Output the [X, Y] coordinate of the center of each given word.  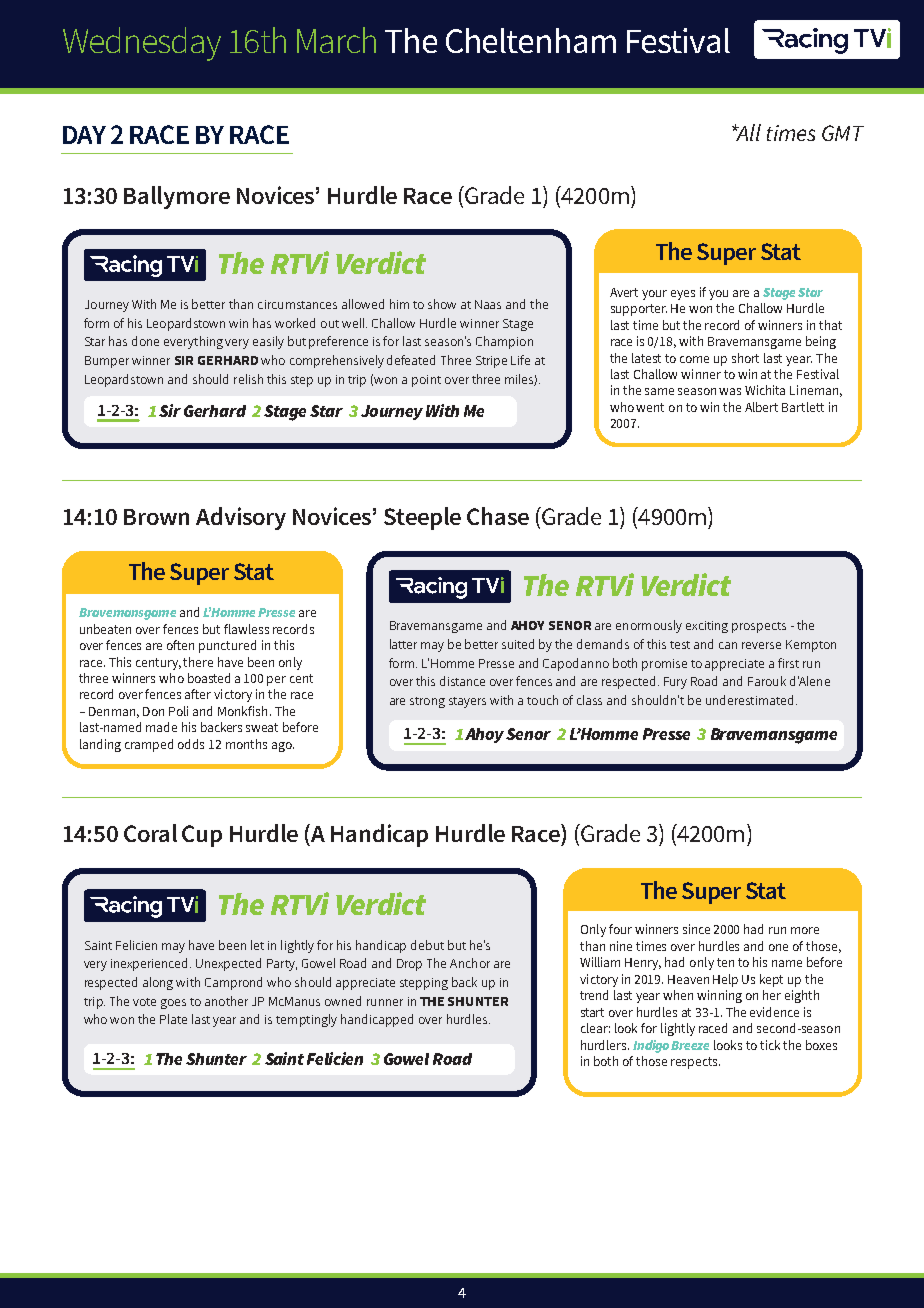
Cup [202, 836]
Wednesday [142, 44]
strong [427, 702]
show [442, 304]
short [745, 358]
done [145, 341]
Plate [173, 1019]
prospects [759, 627]
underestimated [749, 700]
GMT [843, 133]
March [336, 40]
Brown [156, 517]
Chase [498, 516]
